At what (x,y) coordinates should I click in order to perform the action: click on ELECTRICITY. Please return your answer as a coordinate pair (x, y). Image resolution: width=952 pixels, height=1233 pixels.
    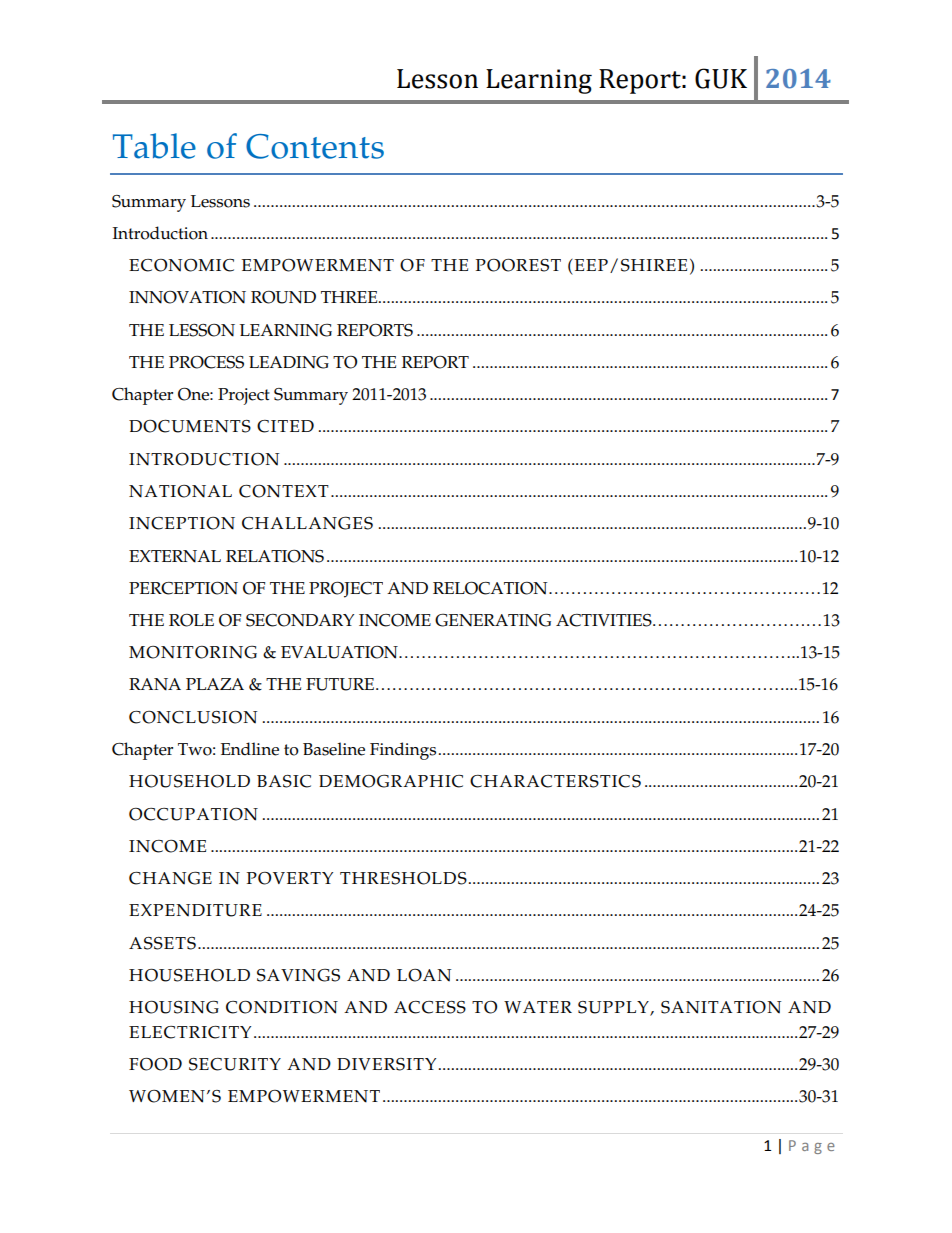
    Looking at the image, I should click on (190, 1032).
